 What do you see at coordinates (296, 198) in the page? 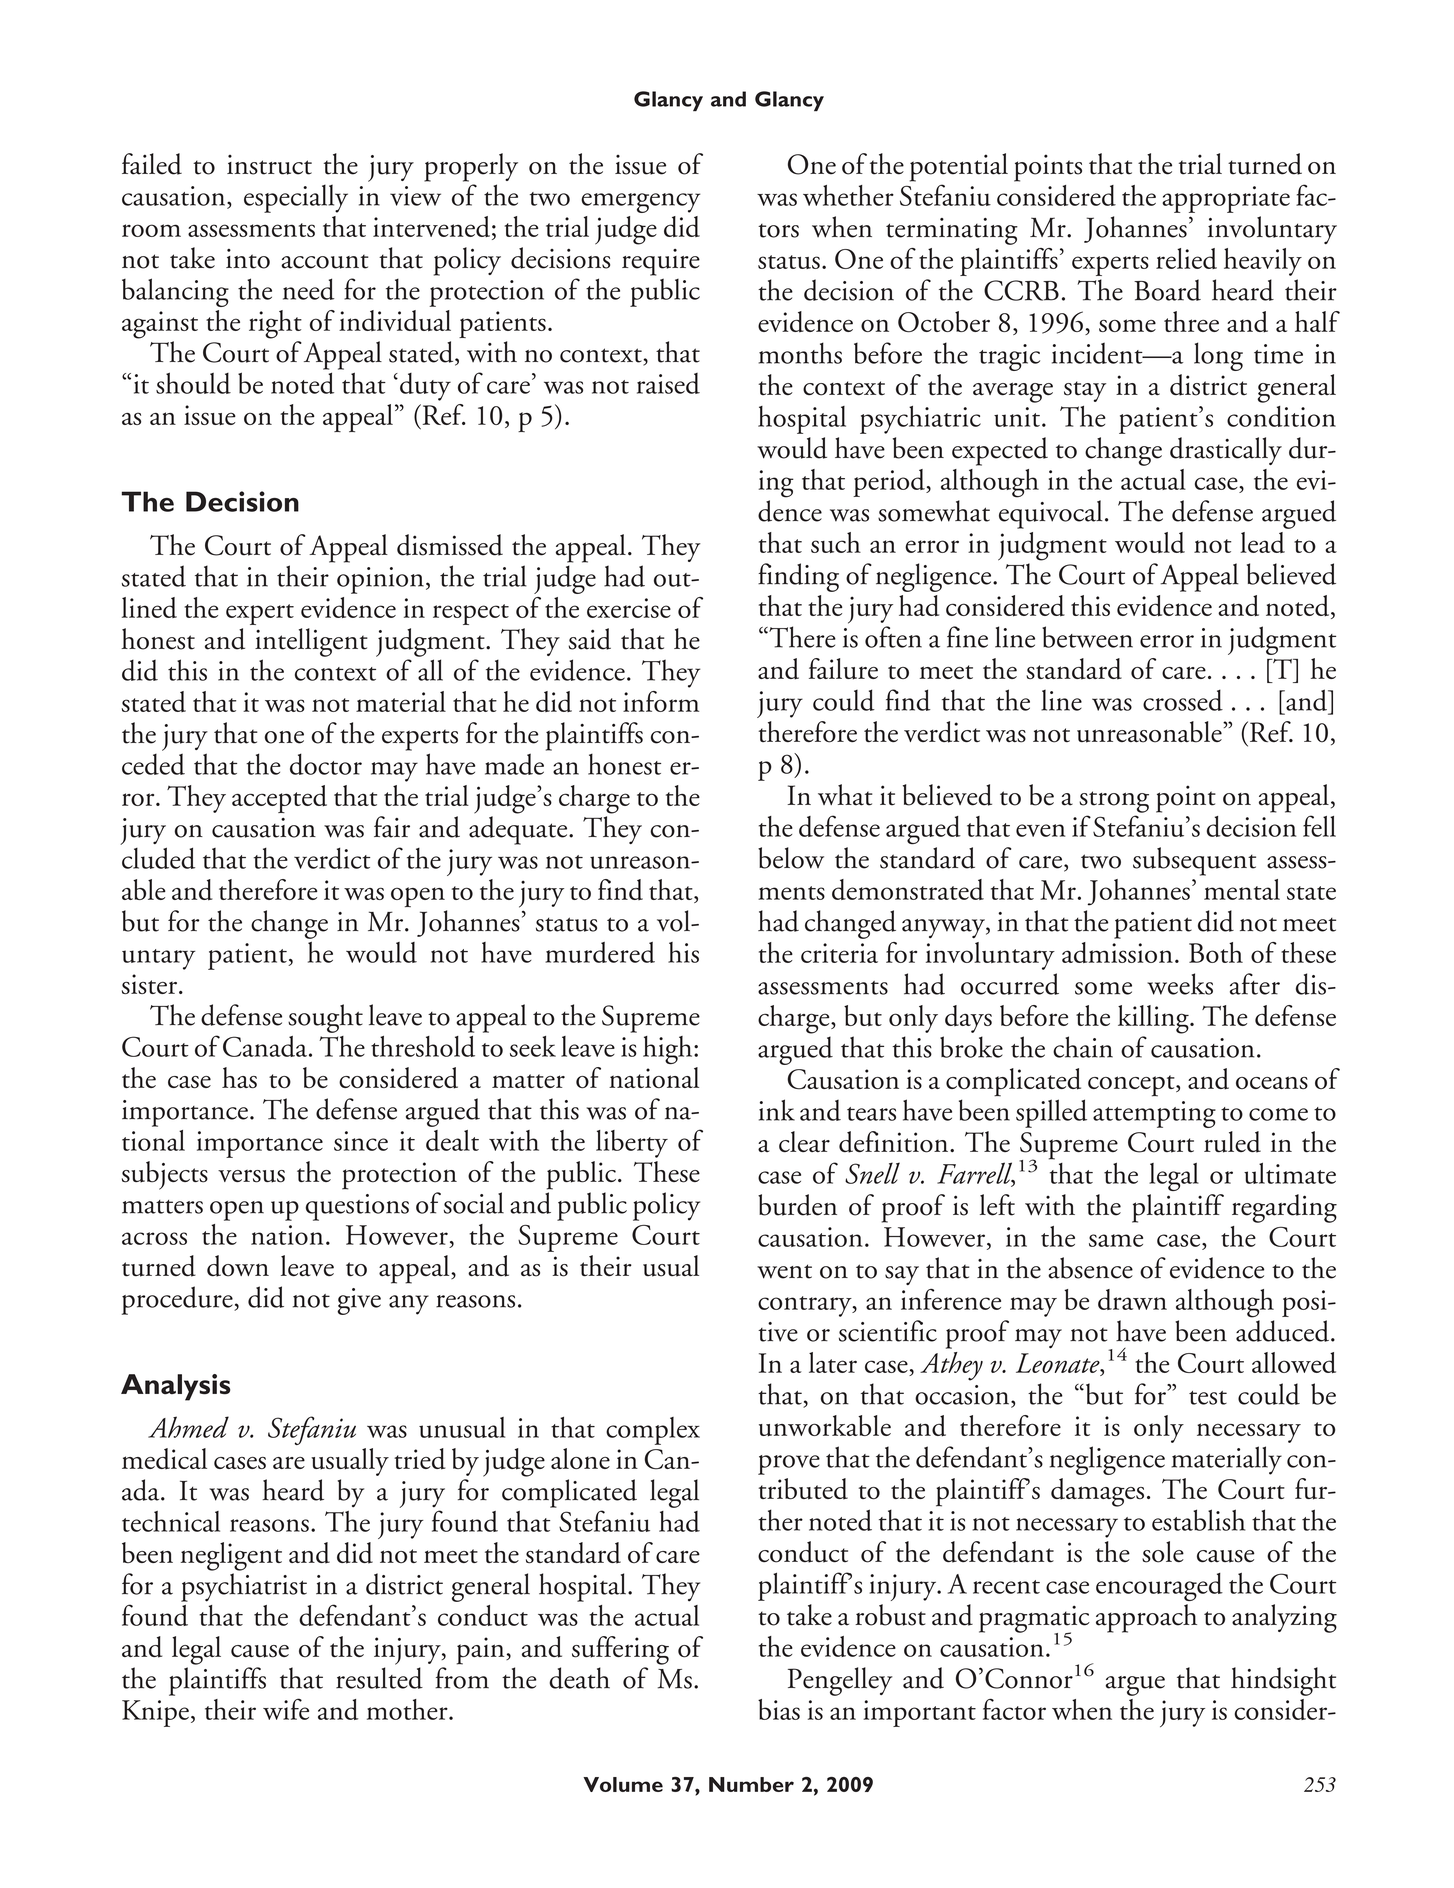
I see `especially` at bounding box center [296, 198].
